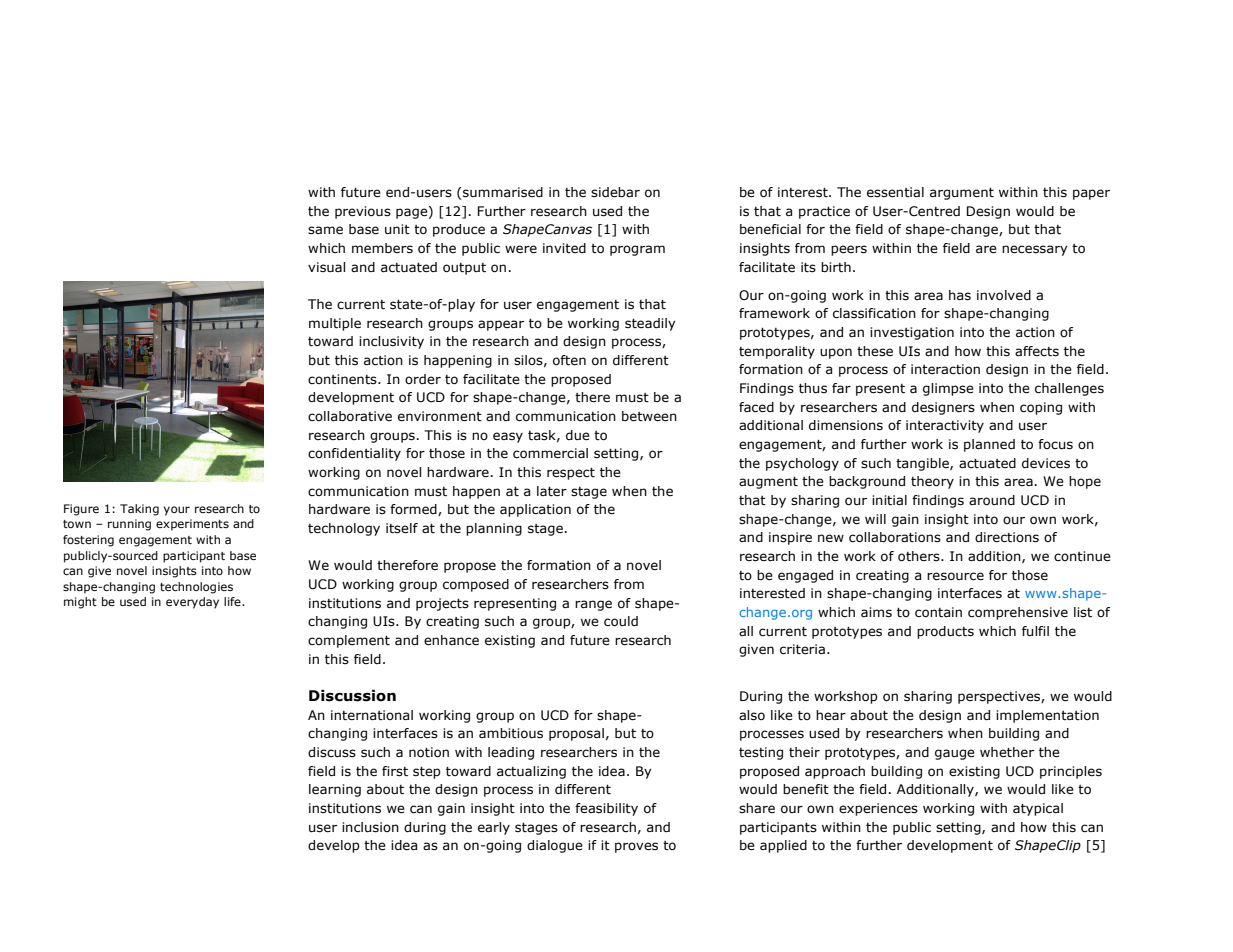 The image size is (1233, 952). I want to click on often, so click(569, 360).
